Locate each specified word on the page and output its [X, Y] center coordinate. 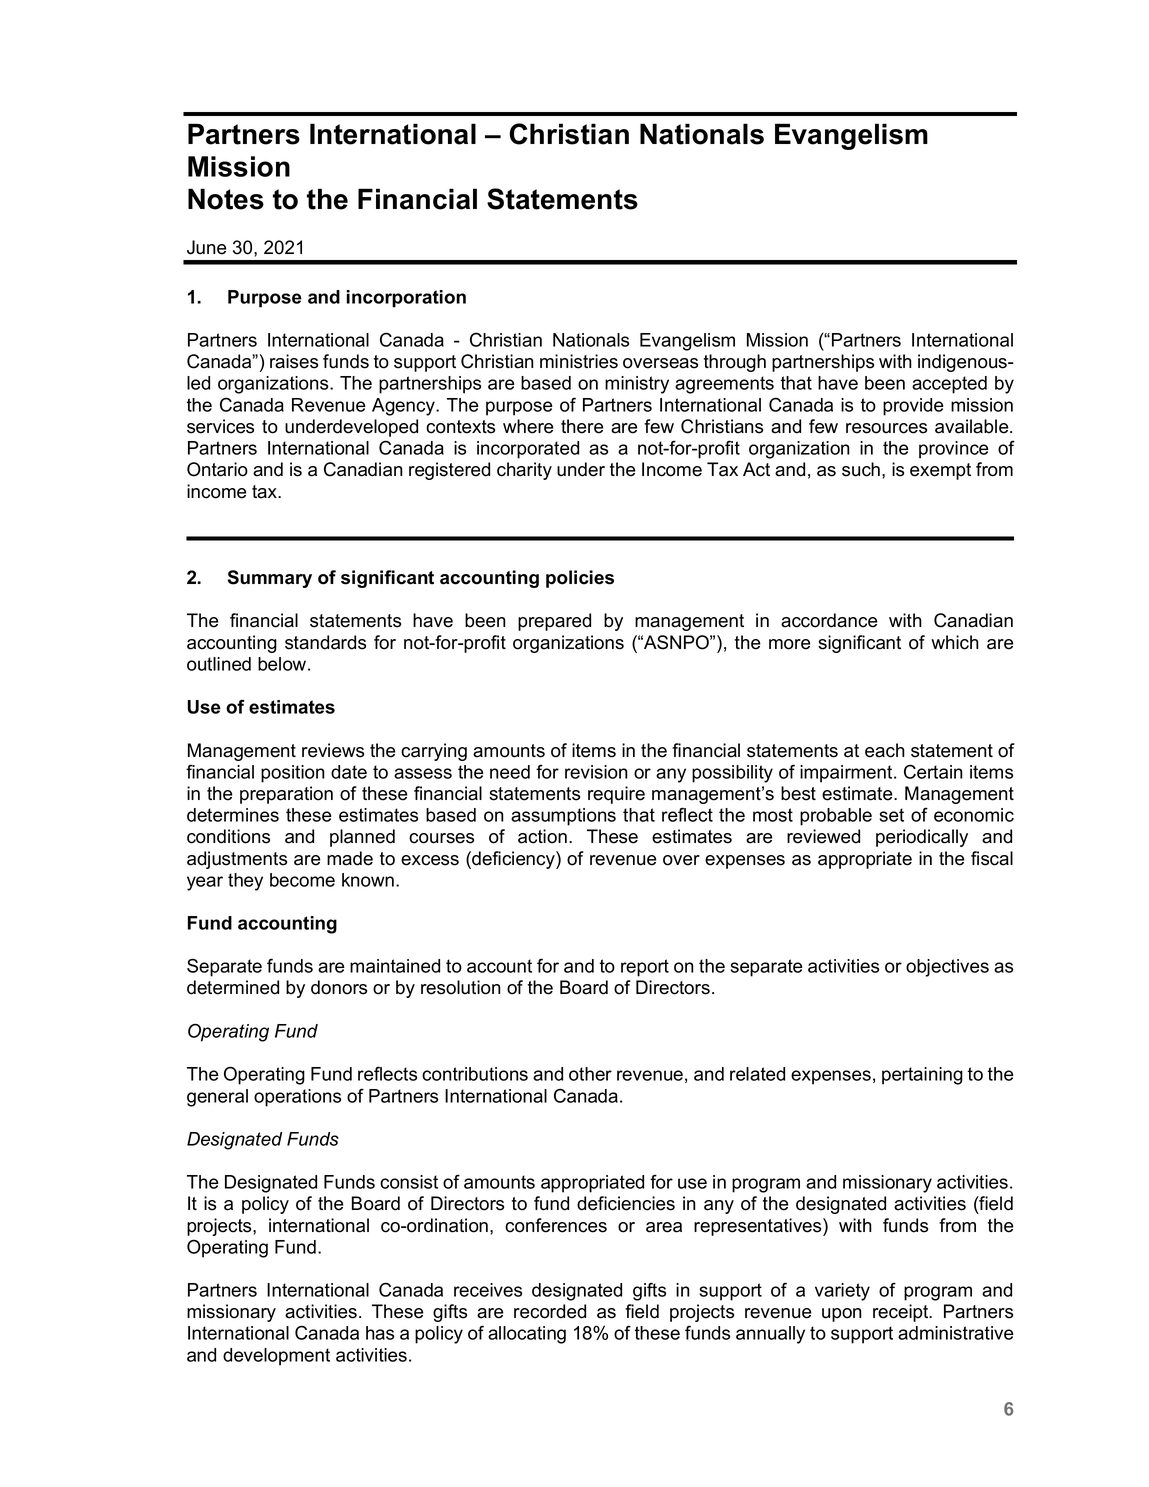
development [276, 1357]
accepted [949, 385]
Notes [226, 199]
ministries [579, 361]
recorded [550, 1311]
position [293, 774]
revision [596, 772]
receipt [902, 1313]
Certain [933, 771]
